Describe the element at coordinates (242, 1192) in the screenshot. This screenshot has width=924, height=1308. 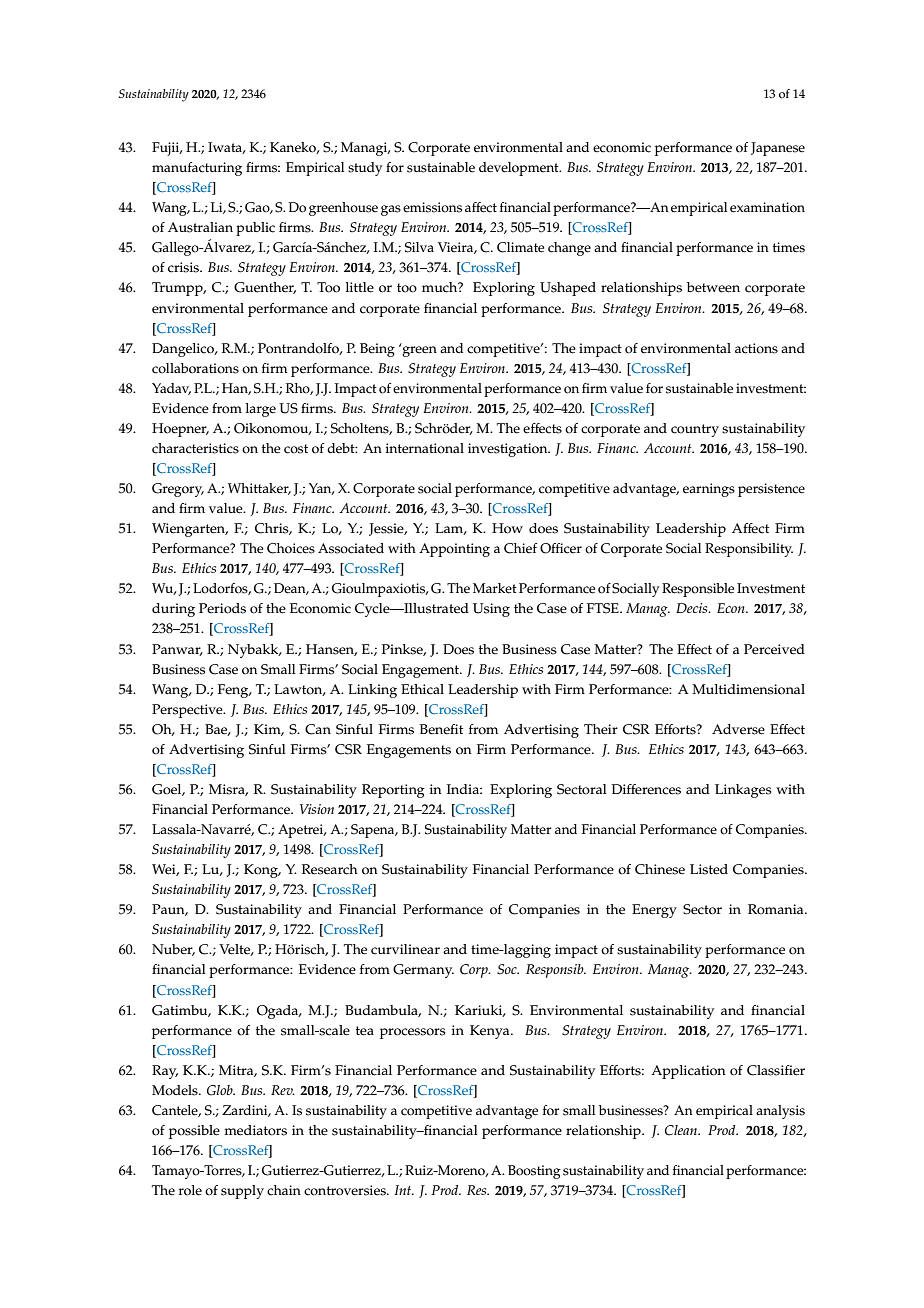
I see `supply` at that location.
